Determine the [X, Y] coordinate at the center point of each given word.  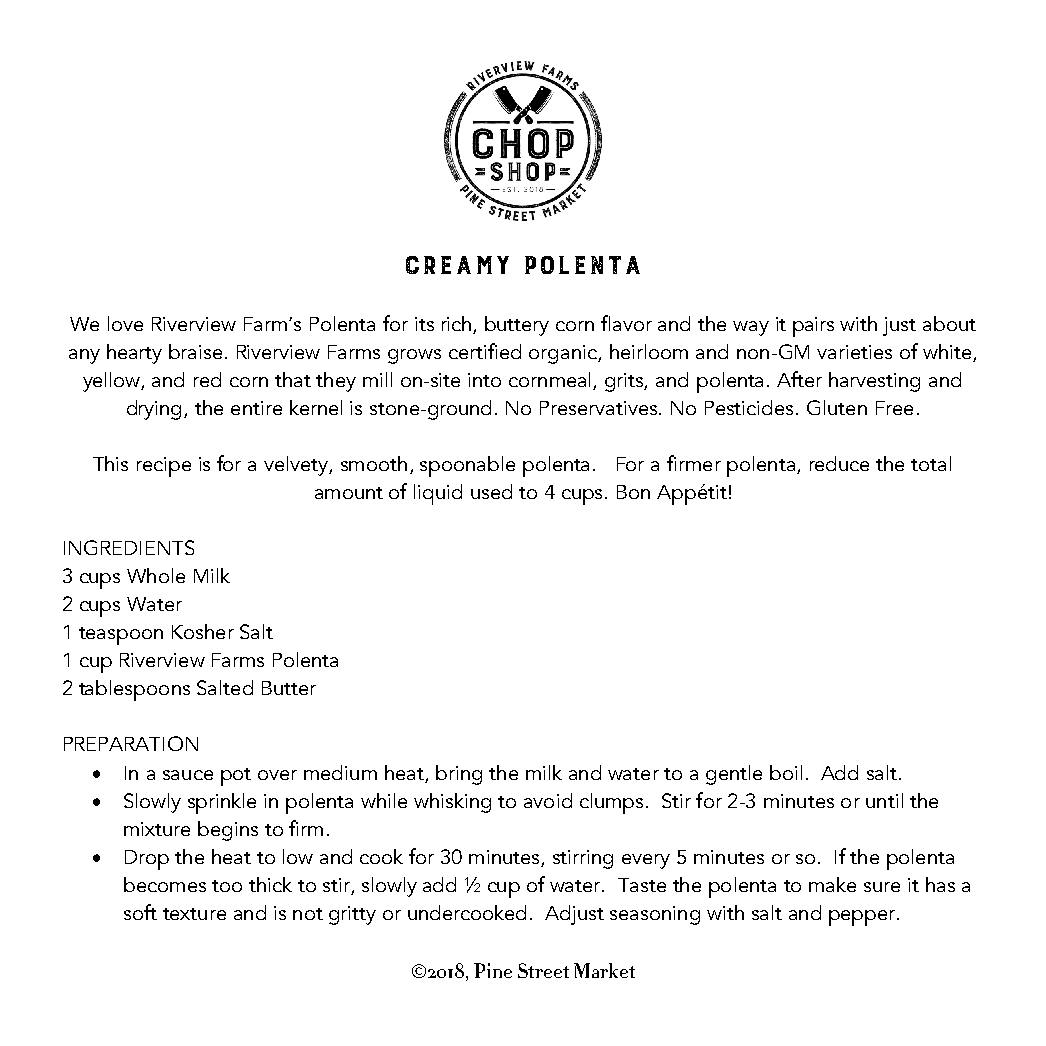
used [491, 491]
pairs [813, 327]
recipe [164, 467]
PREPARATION [131, 743]
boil [786, 772]
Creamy [457, 265]
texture [194, 914]
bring [459, 775]
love [125, 323]
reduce [839, 463]
